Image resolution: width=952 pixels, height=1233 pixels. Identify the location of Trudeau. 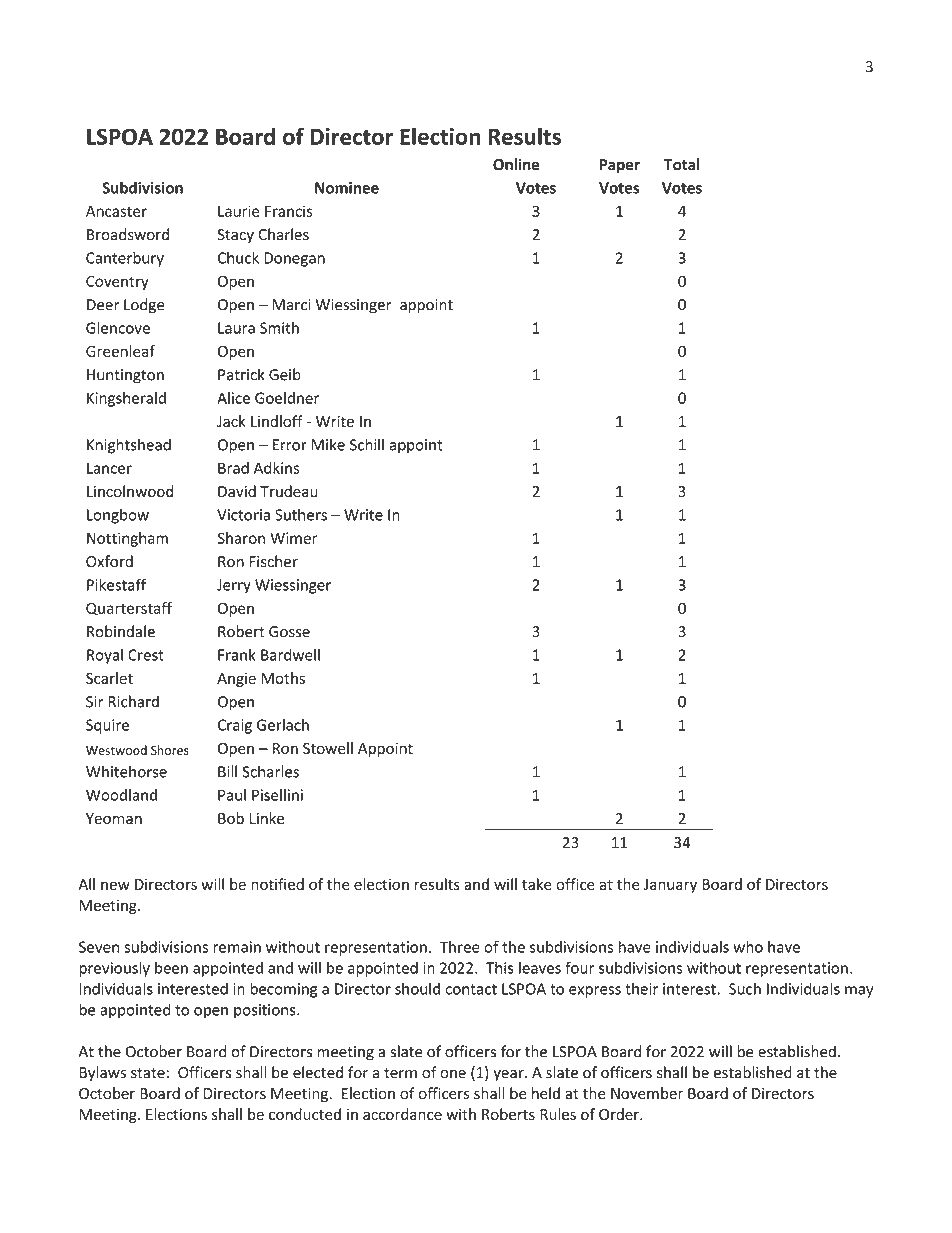
(289, 491).
